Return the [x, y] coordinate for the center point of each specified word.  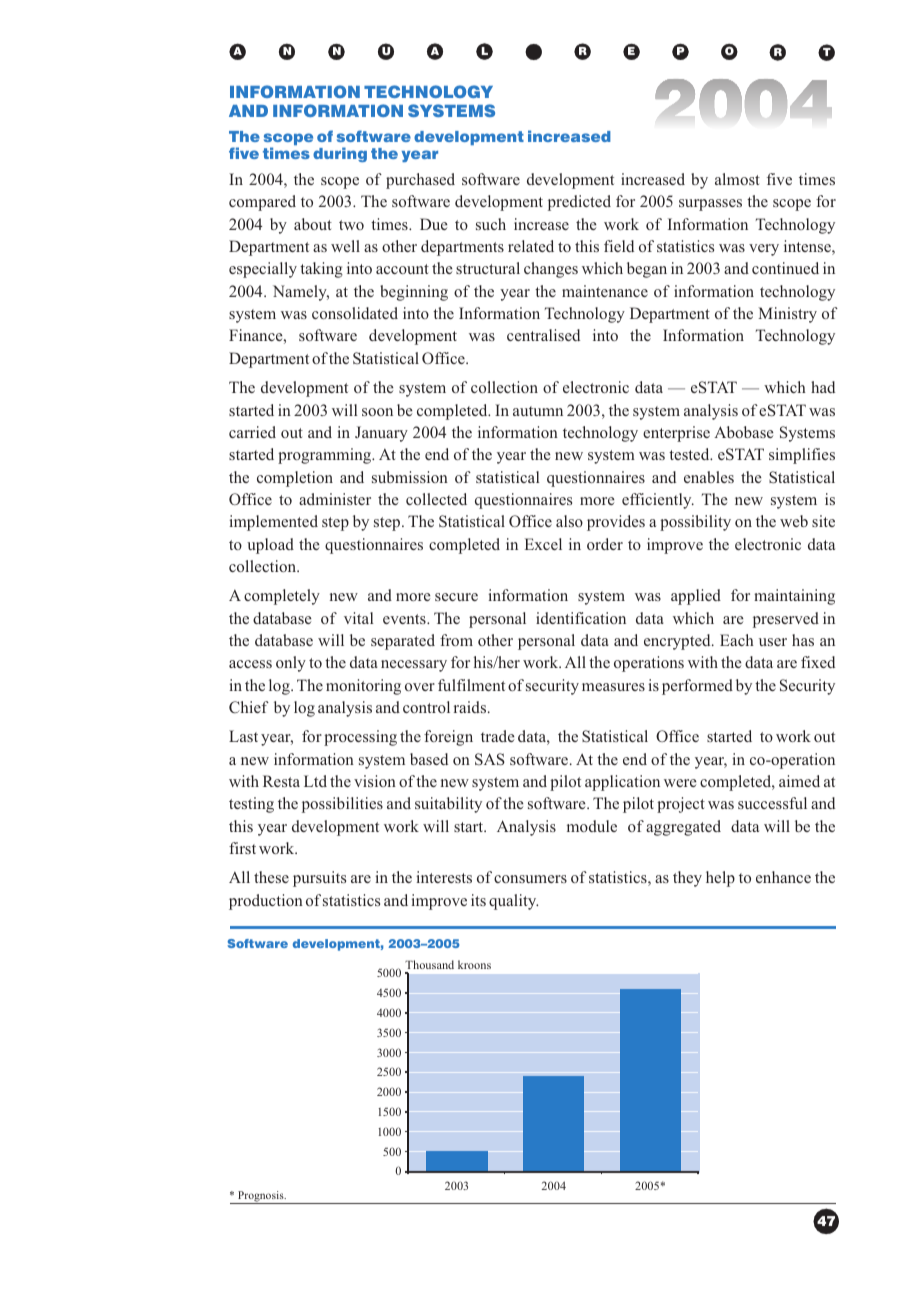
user [773, 642]
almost [737, 179]
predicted [579, 203]
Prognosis [261, 1197]
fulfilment [471, 685]
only [291, 664]
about [313, 224]
